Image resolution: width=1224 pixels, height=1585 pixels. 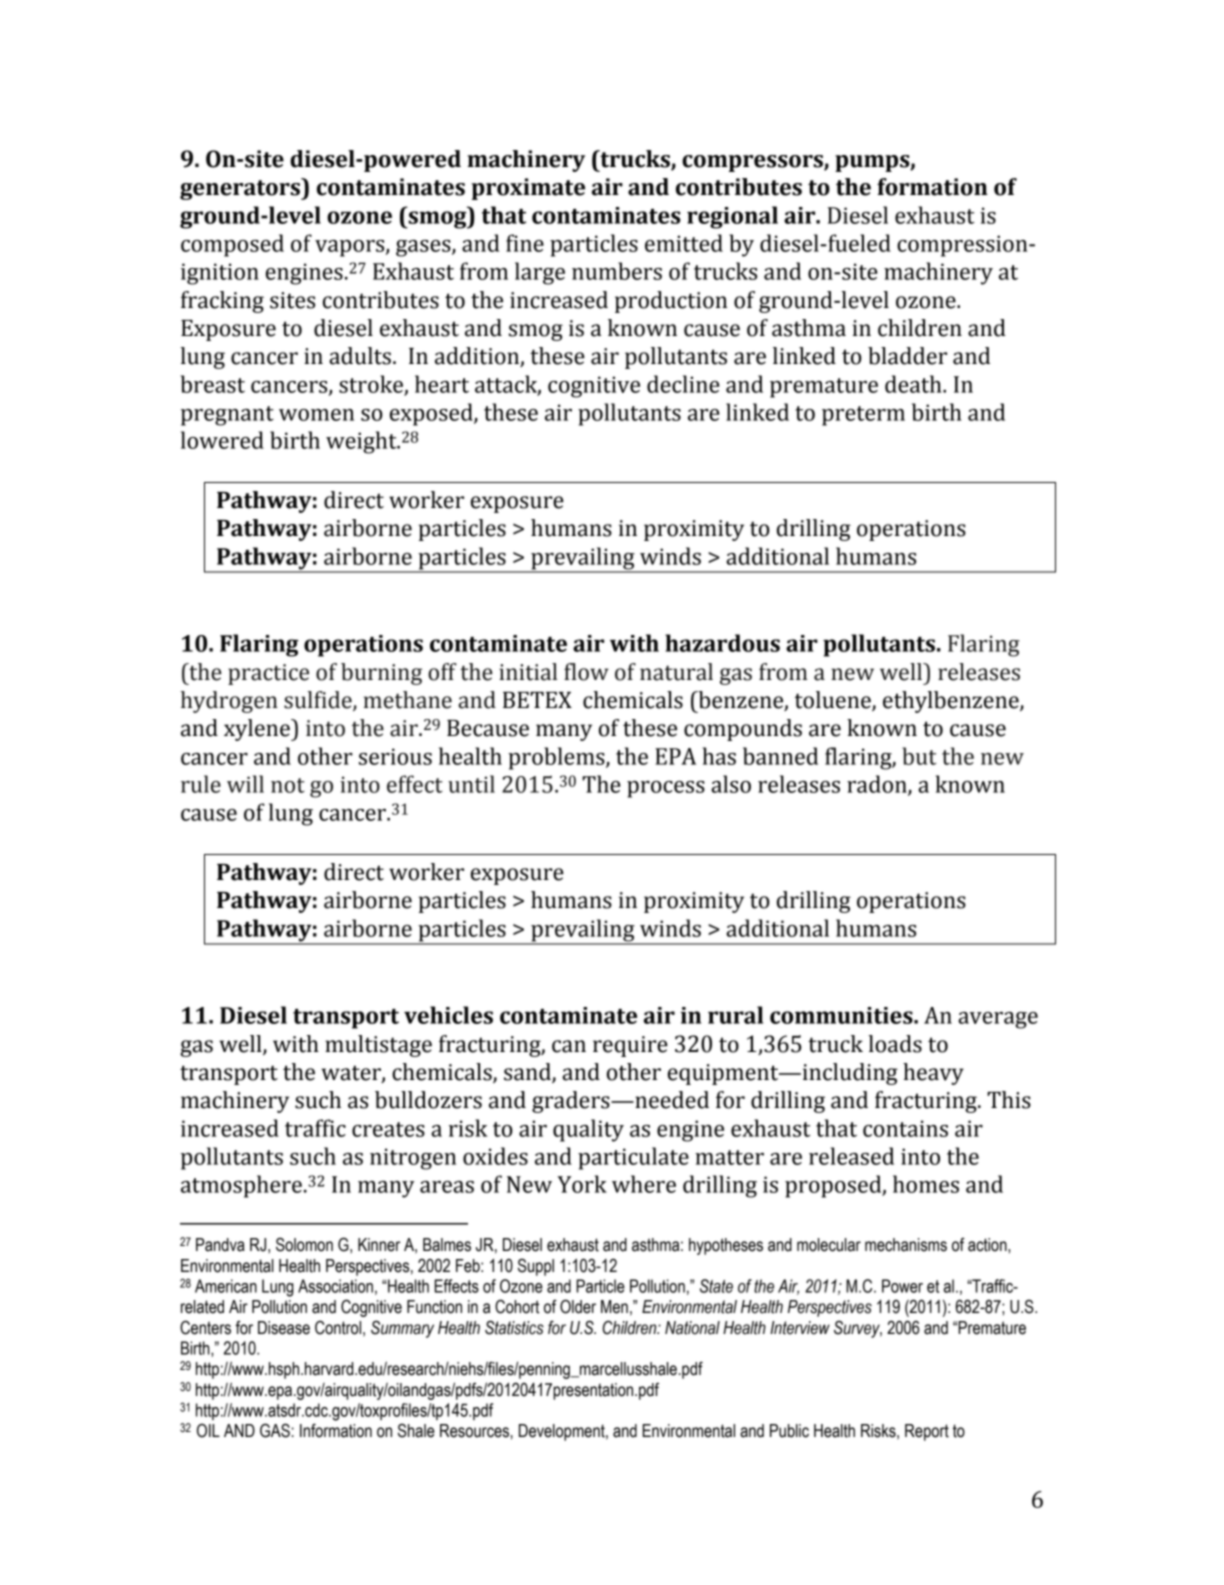 What do you see at coordinates (284, 1328) in the screenshot?
I see `Disease` at bounding box center [284, 1328].
